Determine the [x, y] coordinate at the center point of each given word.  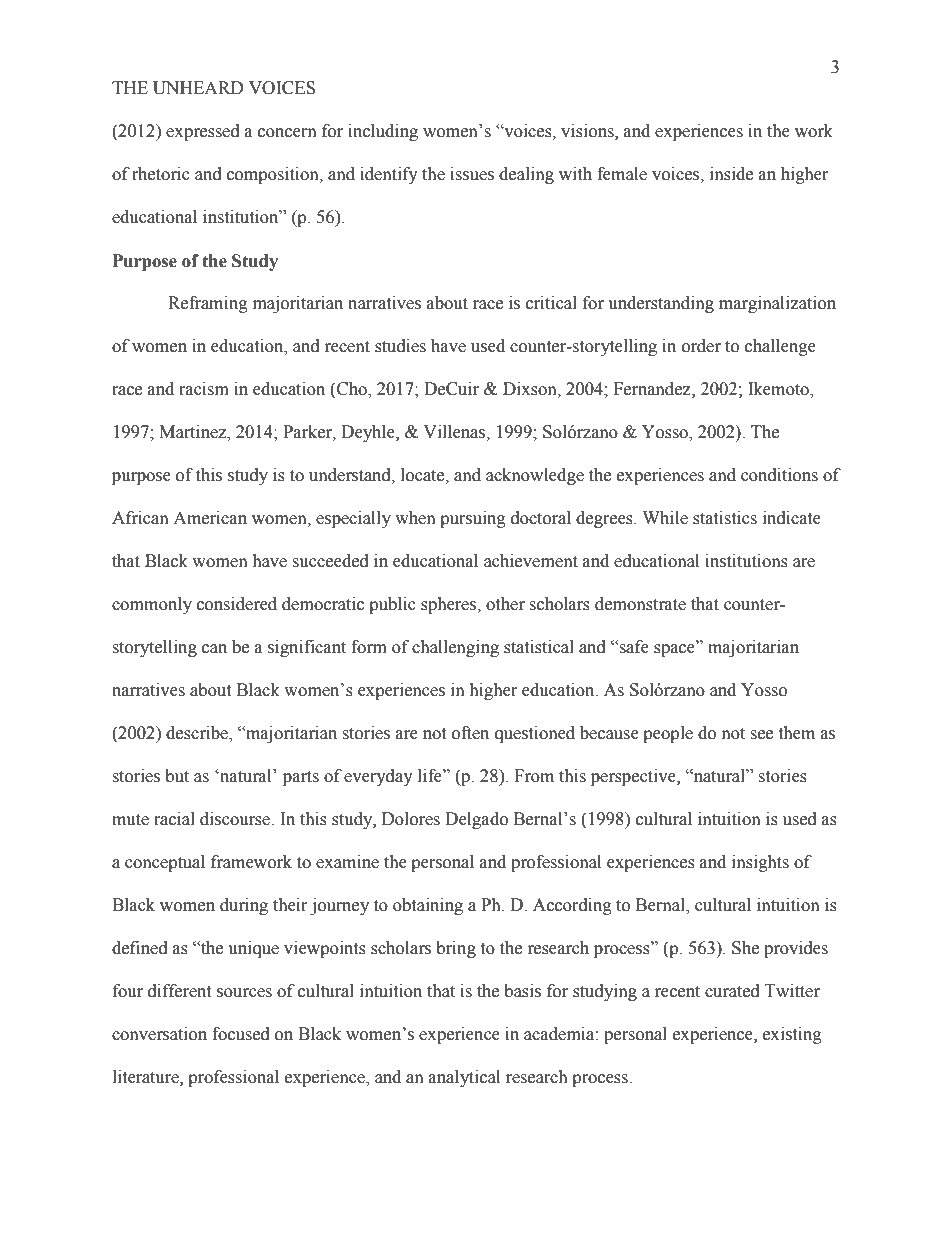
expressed [203, 132]
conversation [159, 1034]
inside [731, 174]
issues [472, 174]
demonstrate [640, 604]
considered [237, 604]
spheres [450, 605]
